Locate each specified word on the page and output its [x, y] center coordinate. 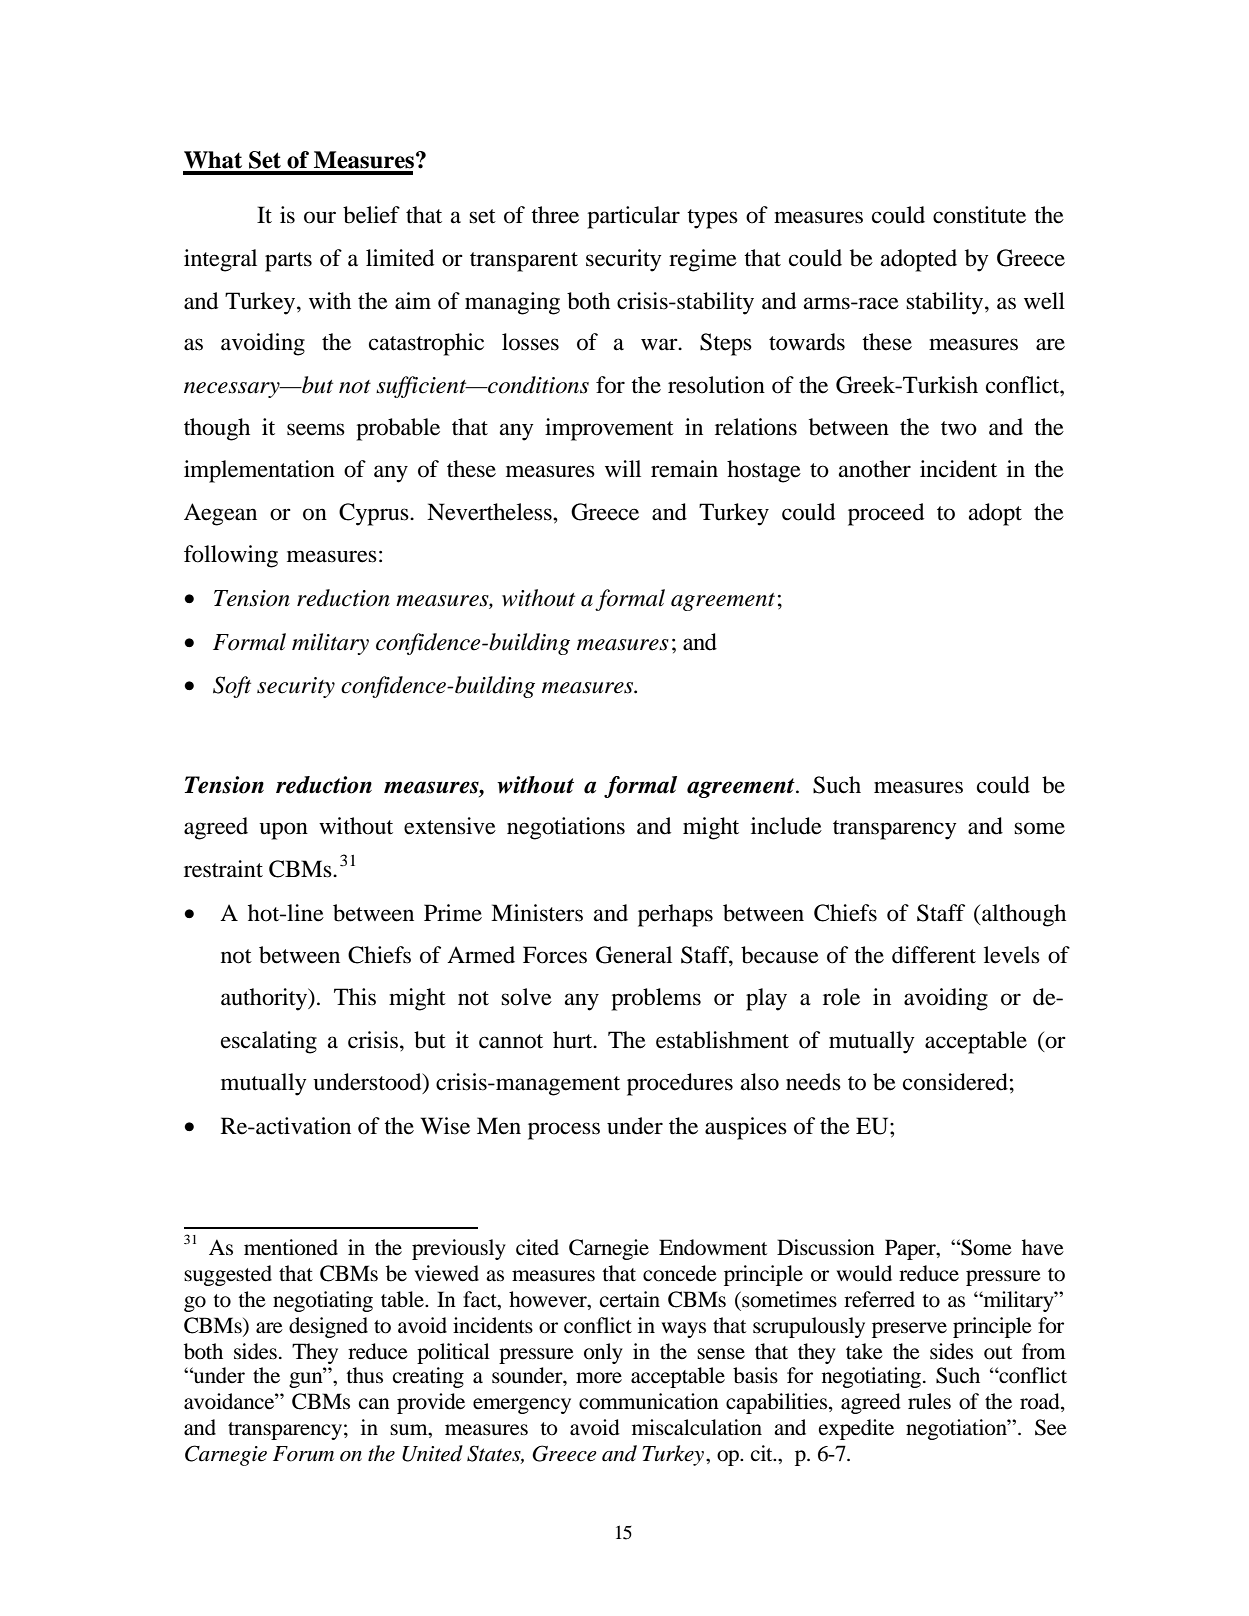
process [564, 1131]
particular [633, 217]
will [623, 468]
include [786, 826]
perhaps [675, 915]
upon [283, 831]
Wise [445, 1126]
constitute [979, 215]
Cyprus [375, 514]
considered [955, 1082]
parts [288, 262]
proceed [886, 514]
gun [307, 1379]
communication [649, 1401]
